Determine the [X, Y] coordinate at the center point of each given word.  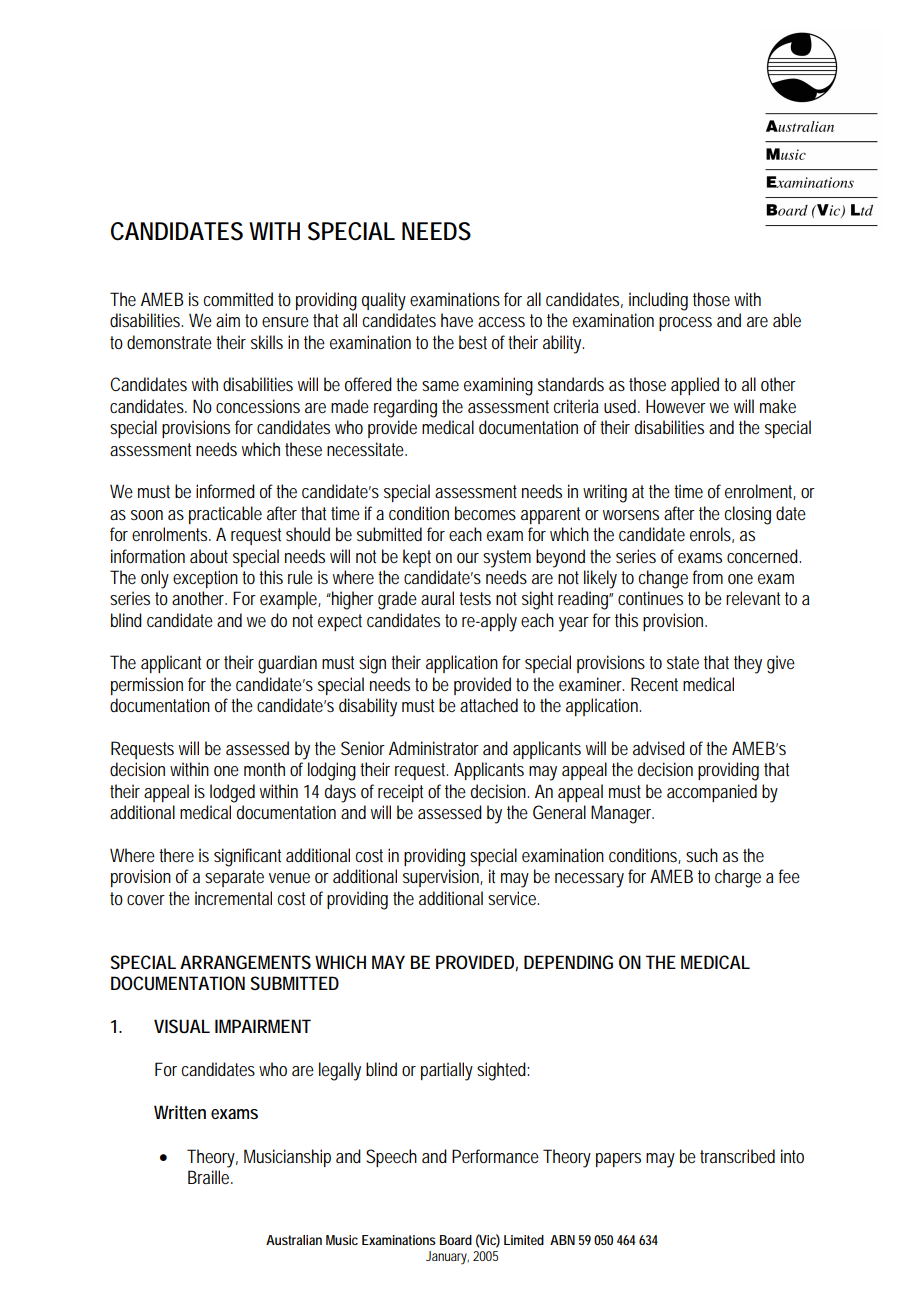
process [685, 324]
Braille [210, 1177]
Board [456, 1240]
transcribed [737, 1156]
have [457, 320]
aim [228, 320]
